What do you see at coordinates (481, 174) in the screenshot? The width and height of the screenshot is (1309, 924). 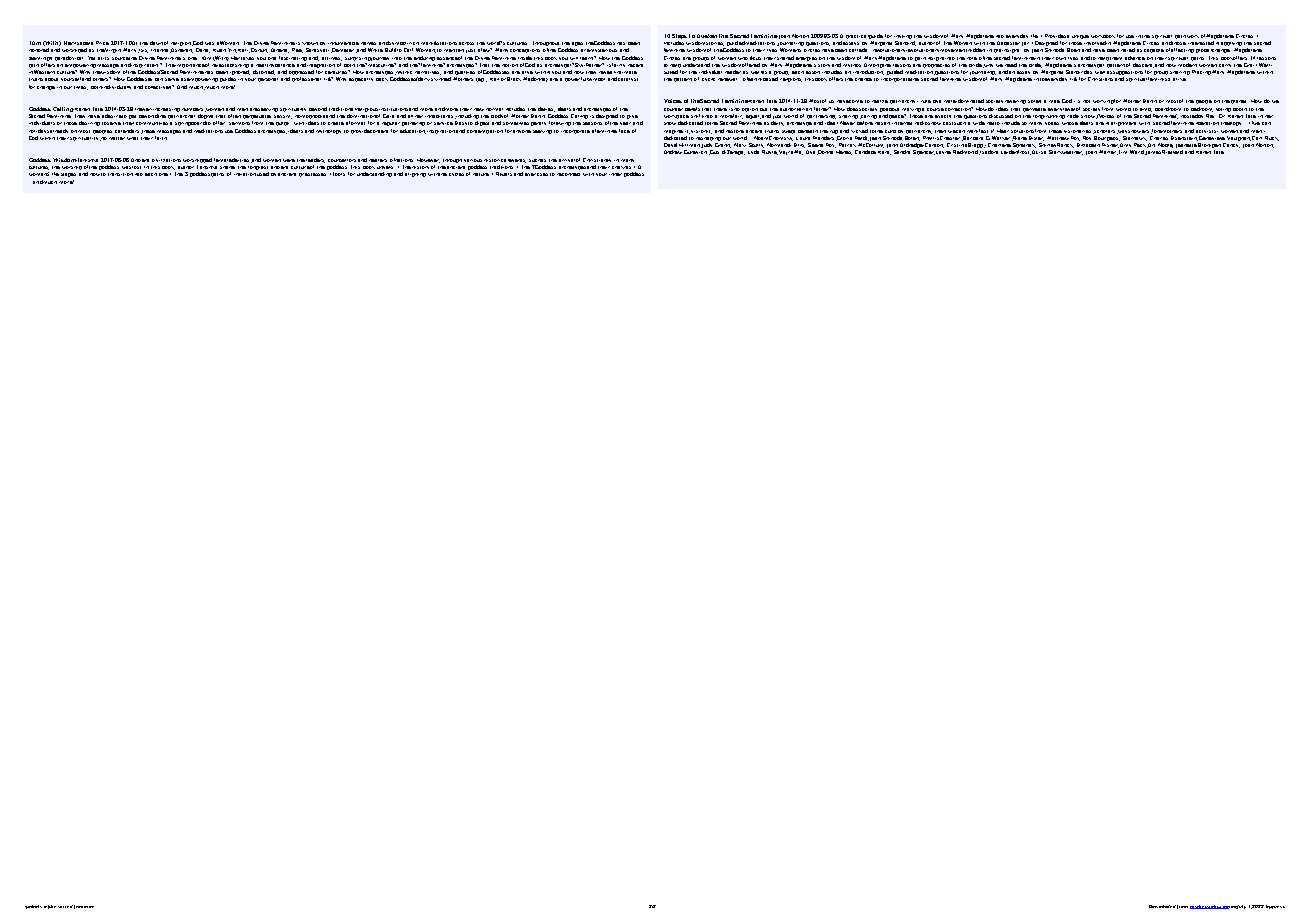 I see `nature` at bounding box center [481, 174].
